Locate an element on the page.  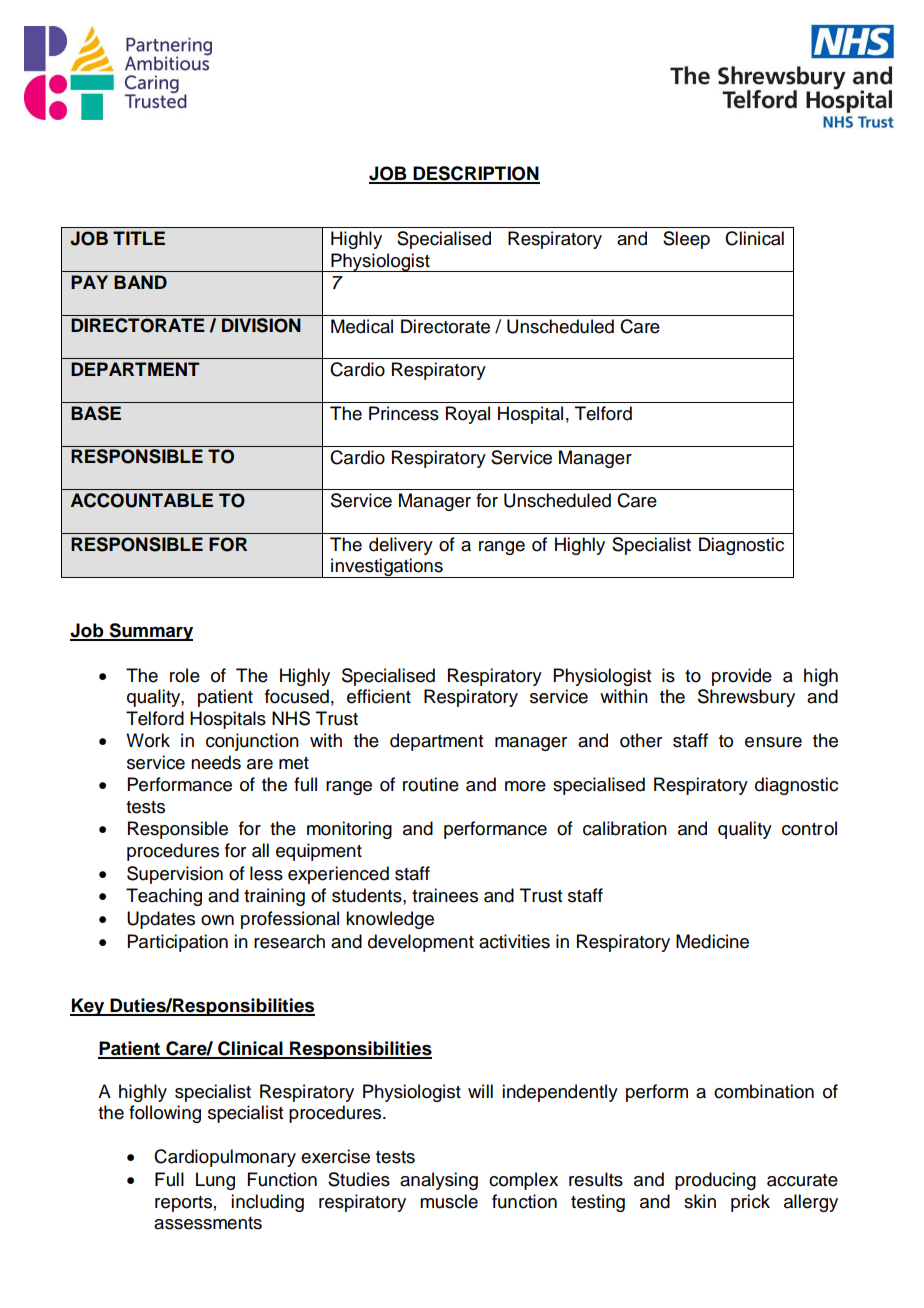
Shrewsbury is located at coordinates (746, 698).
